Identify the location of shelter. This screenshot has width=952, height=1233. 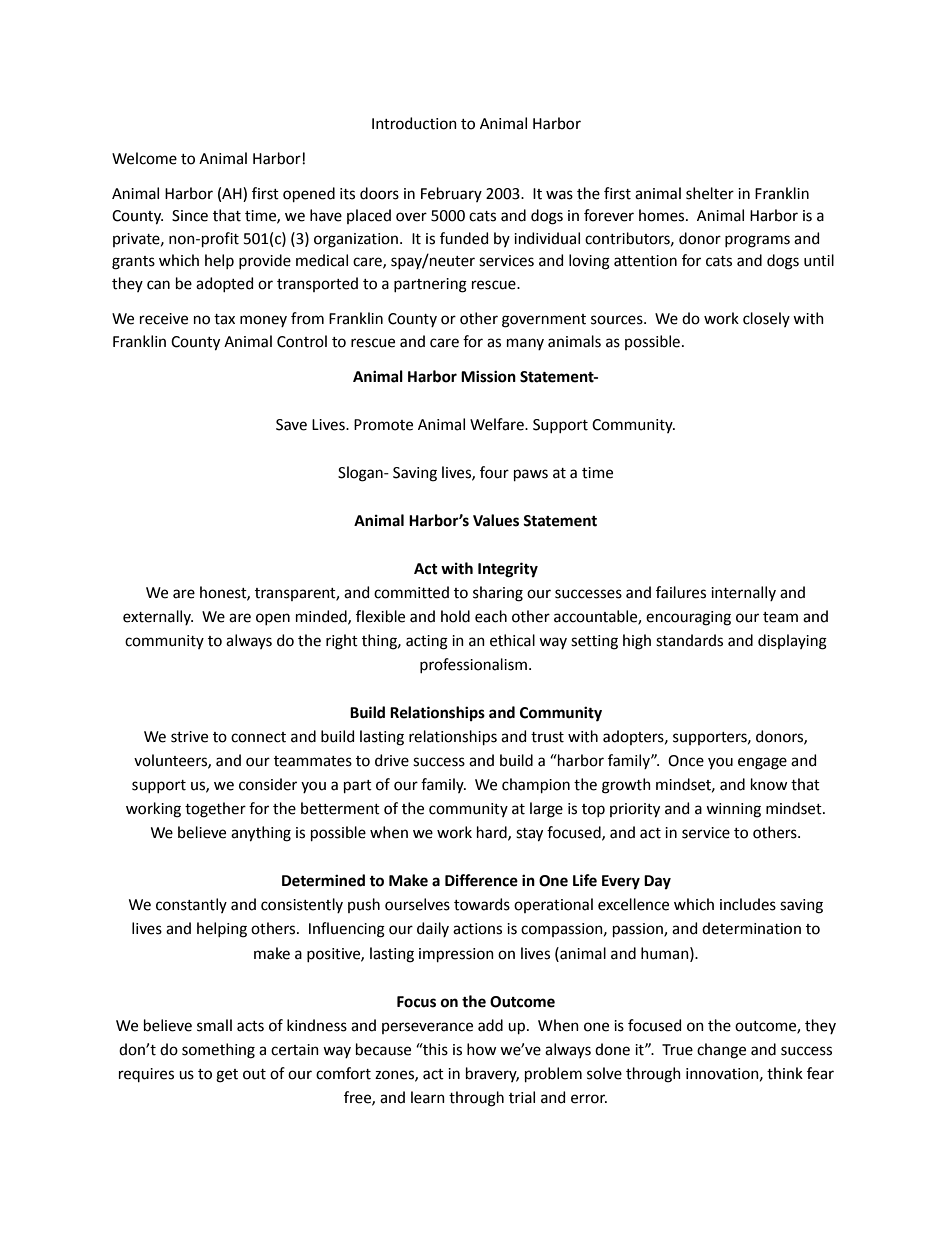
(710, 193).
